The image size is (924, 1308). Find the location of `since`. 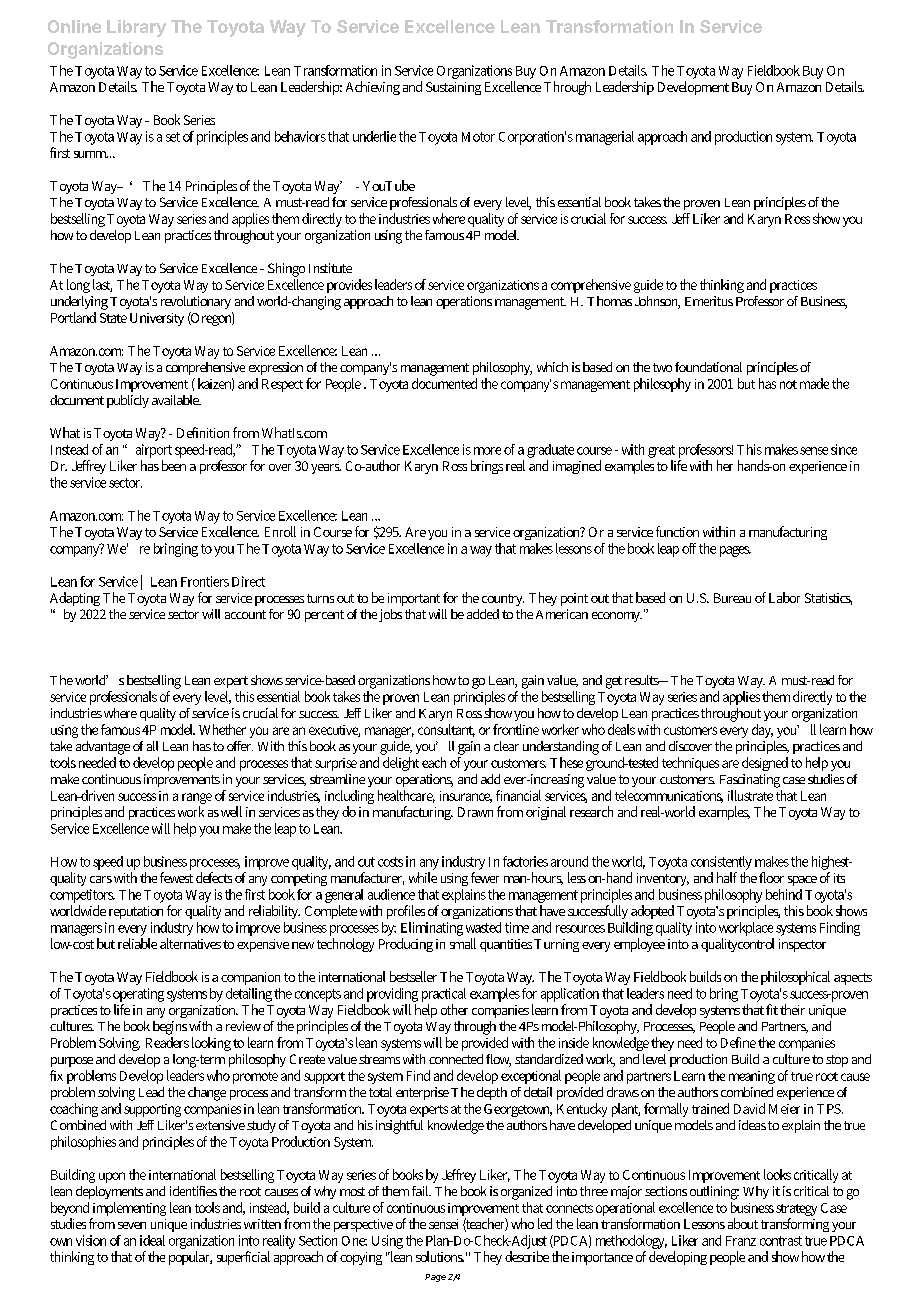

since is located at coordinates (844, 449).
